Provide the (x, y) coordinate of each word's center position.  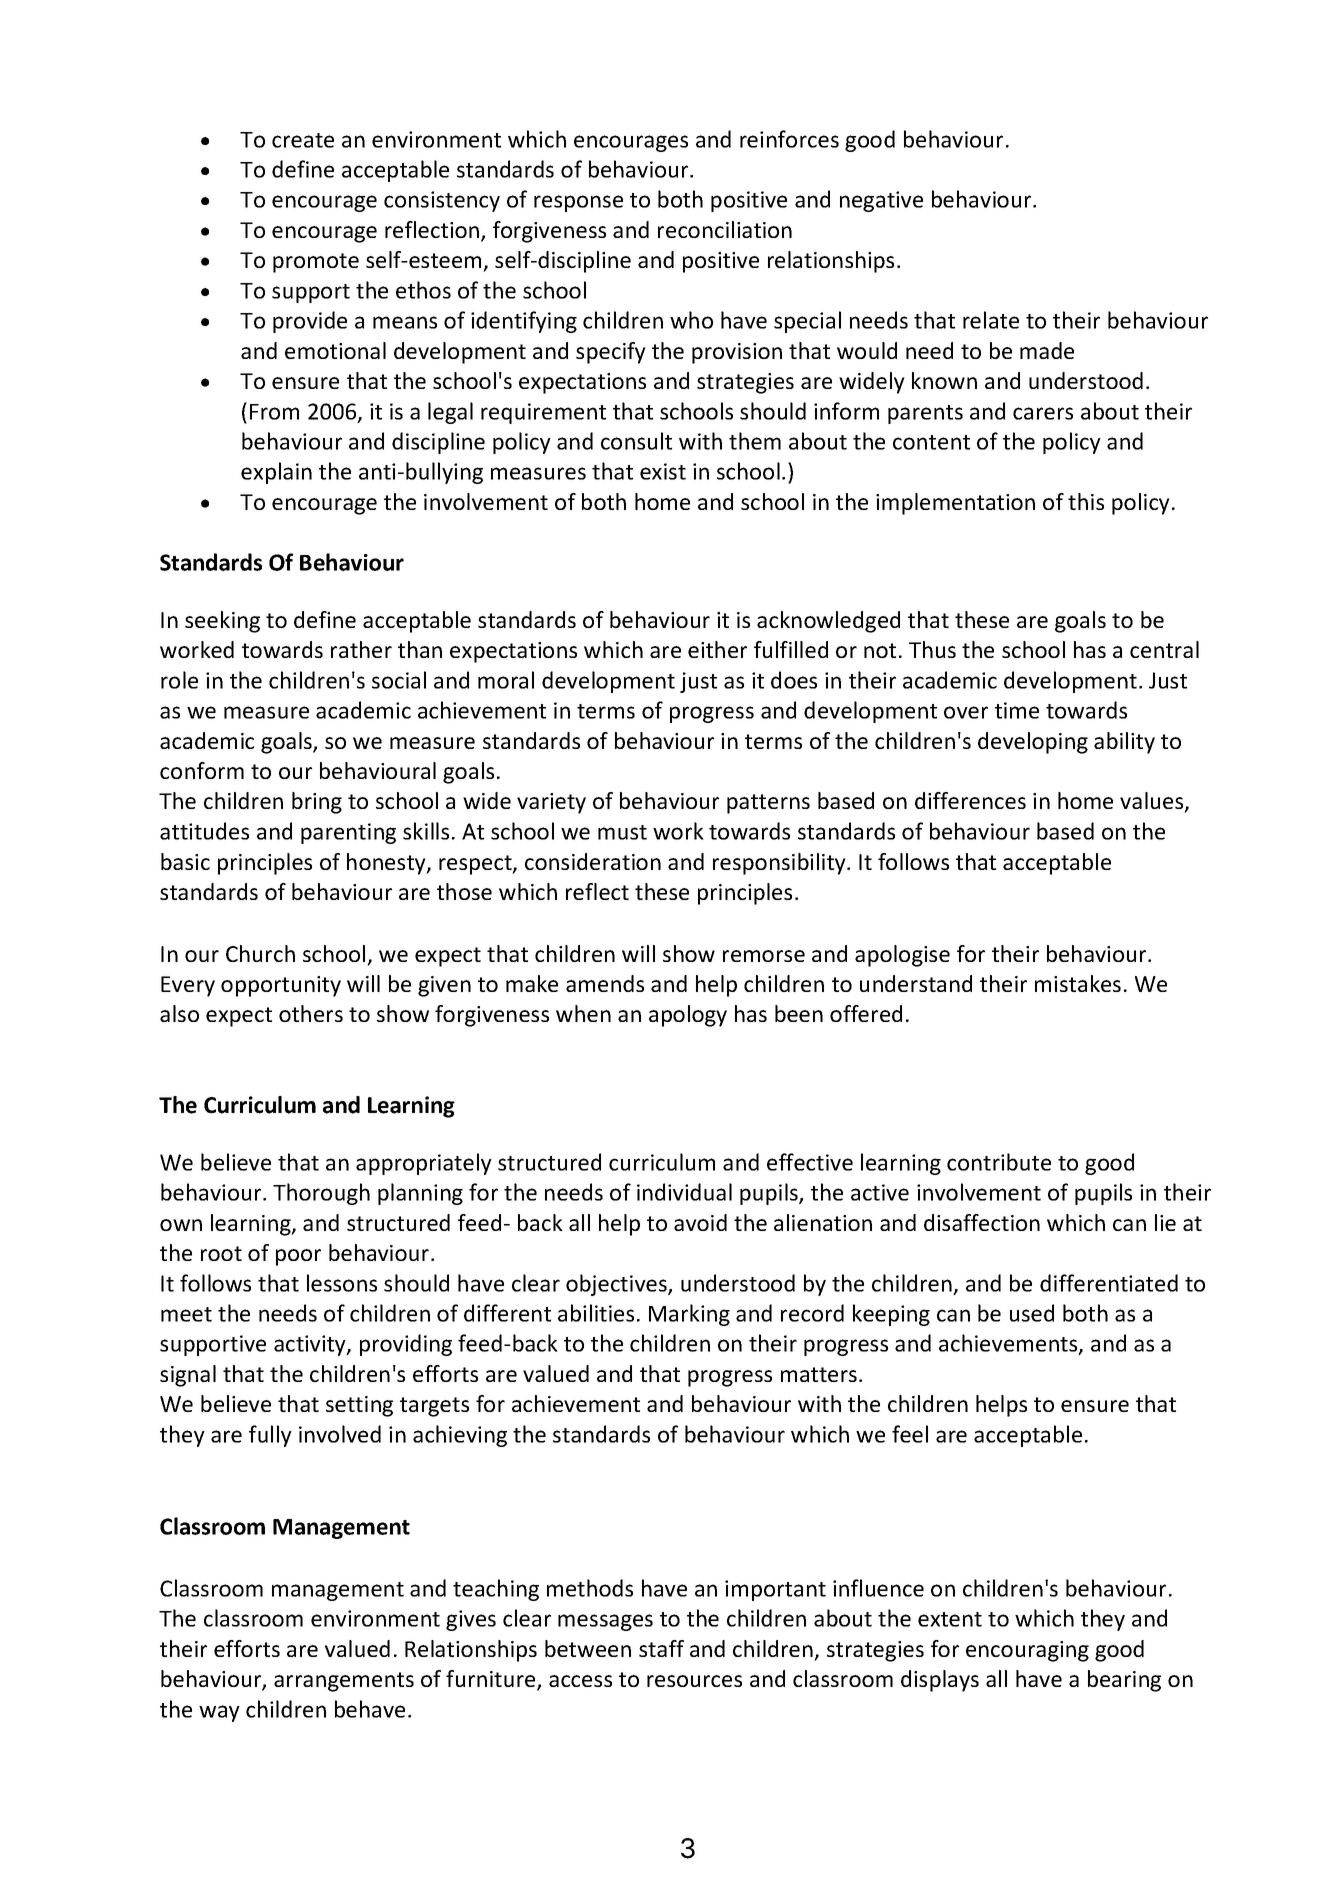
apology (688, 1016)
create (303, 140)
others (311, 1013)
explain (276, 473)
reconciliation (725, 229)
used (1032, 1313)
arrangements (344, 1682)
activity (311, 1345)
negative (881, 201)
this (1086, 501)
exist (663, 471)
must (622, 832)
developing (1033, 743)
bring (317, 803)
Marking (689, 1315)
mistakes (1078, 983)
